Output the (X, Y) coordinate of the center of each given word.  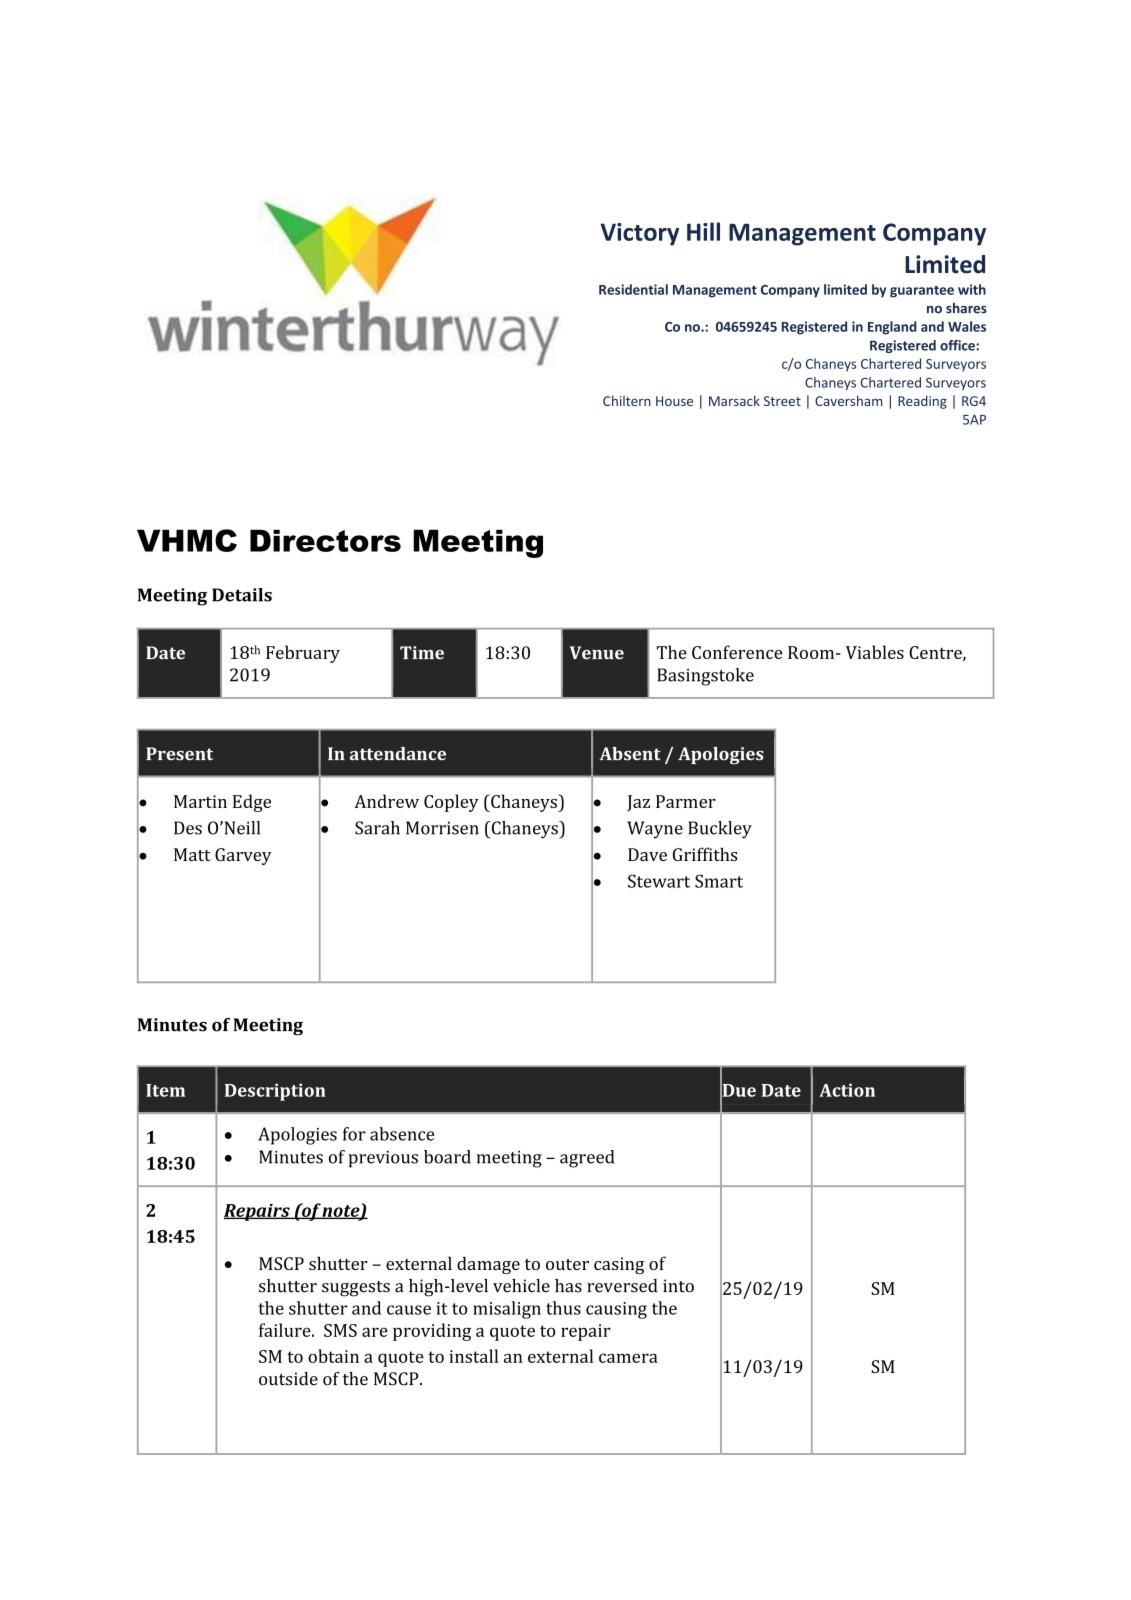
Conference (737, 652)
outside (288, 1379)
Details (242, 595)
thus (563, 1308)
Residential (633, 289)
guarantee (922, 291)
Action (847, 1090)
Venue (597, 653)
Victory (639, 234)
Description (275, 1092)
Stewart (659, 881)
